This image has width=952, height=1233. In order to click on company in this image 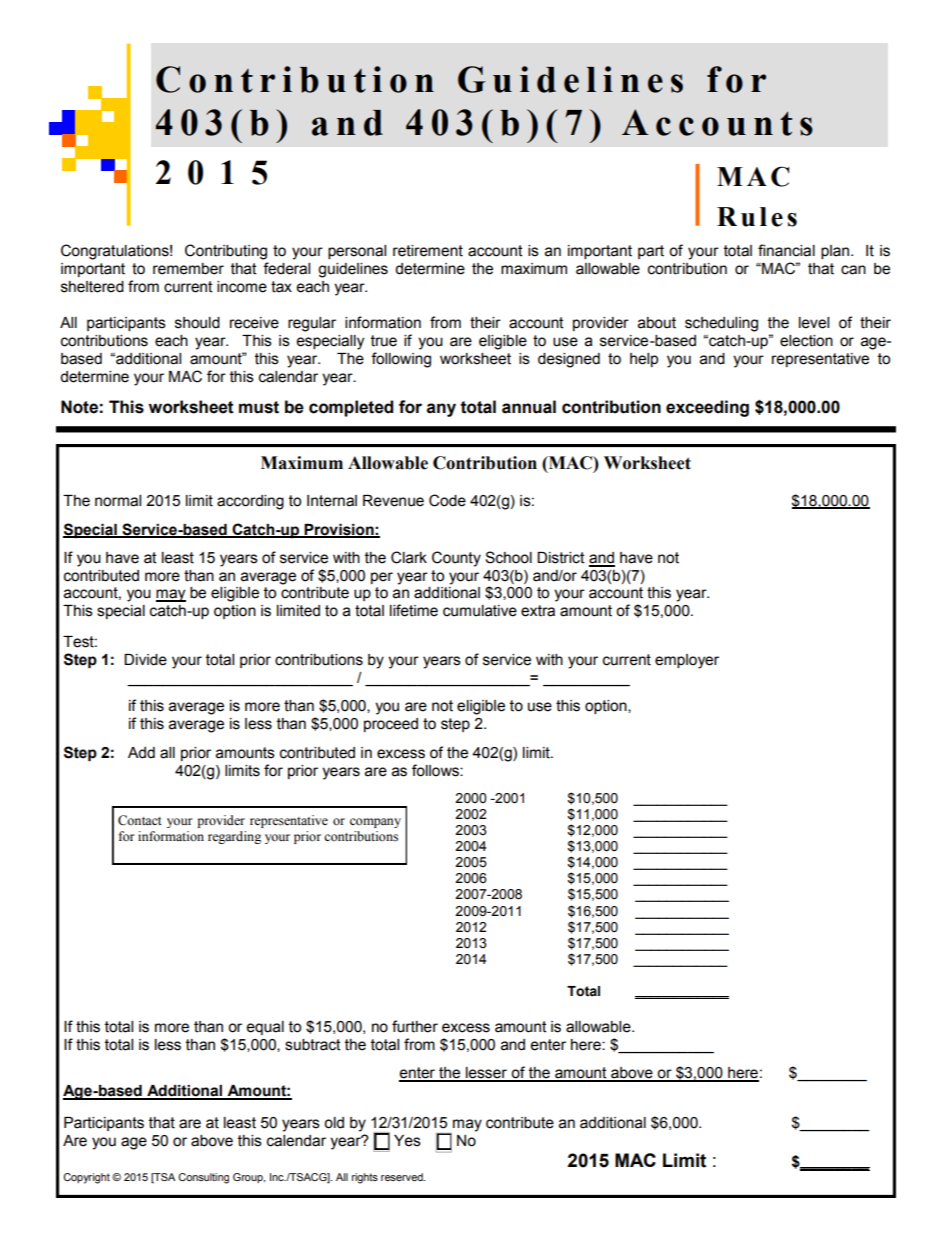, I will do `click(375, 823)`.
